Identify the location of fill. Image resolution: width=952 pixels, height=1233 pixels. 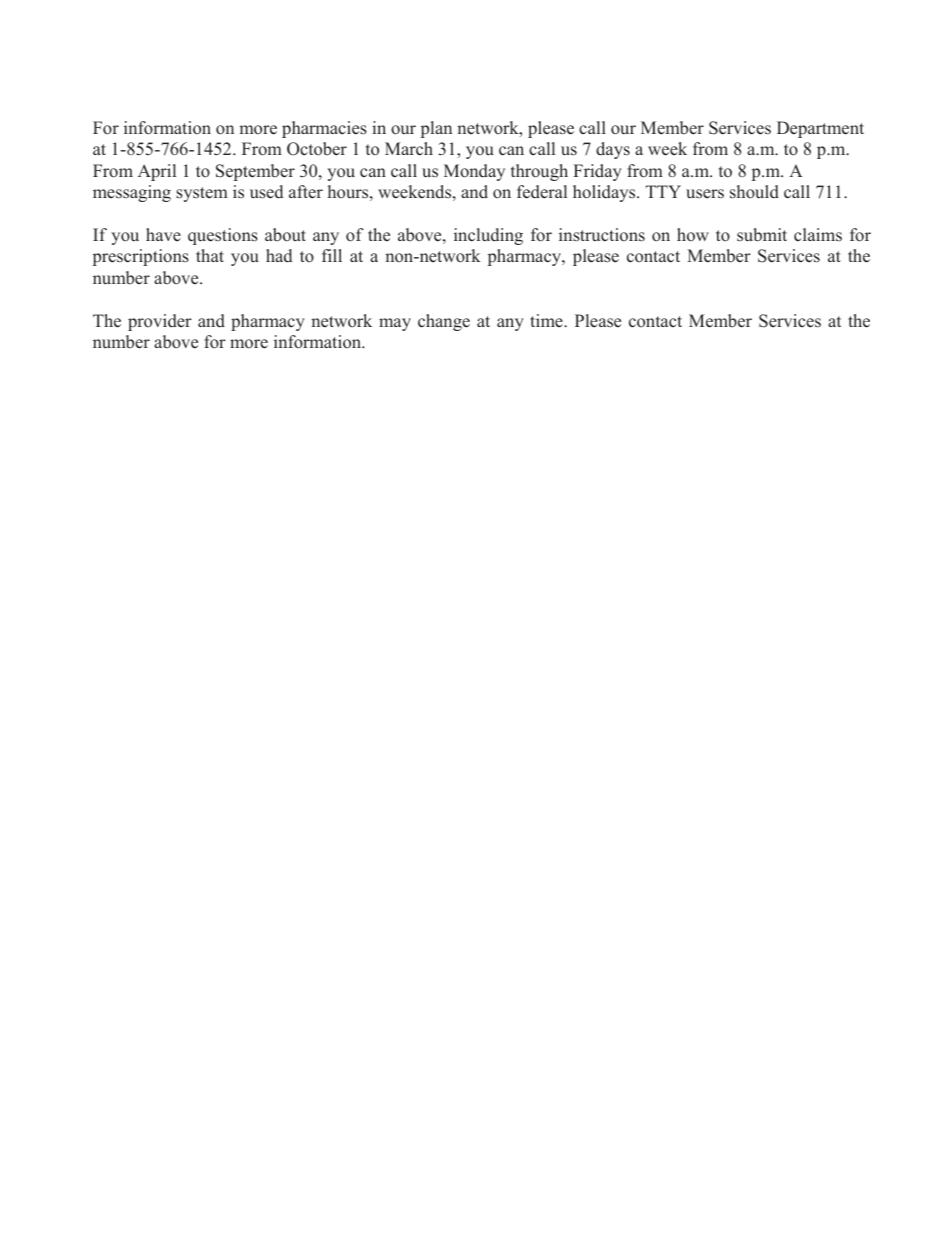
(332, 255).
